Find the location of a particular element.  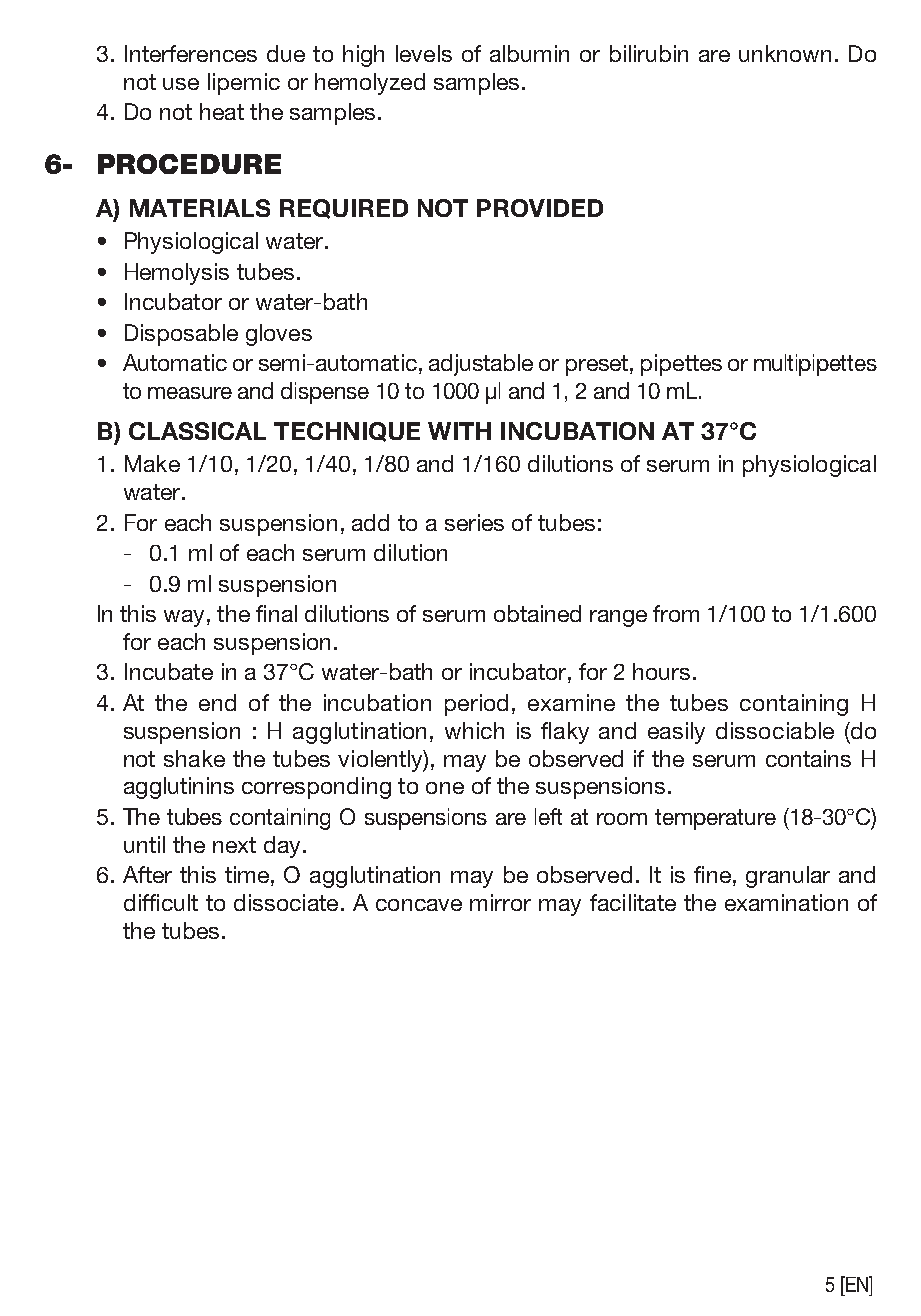

from is located at coordinates (676, 613).
